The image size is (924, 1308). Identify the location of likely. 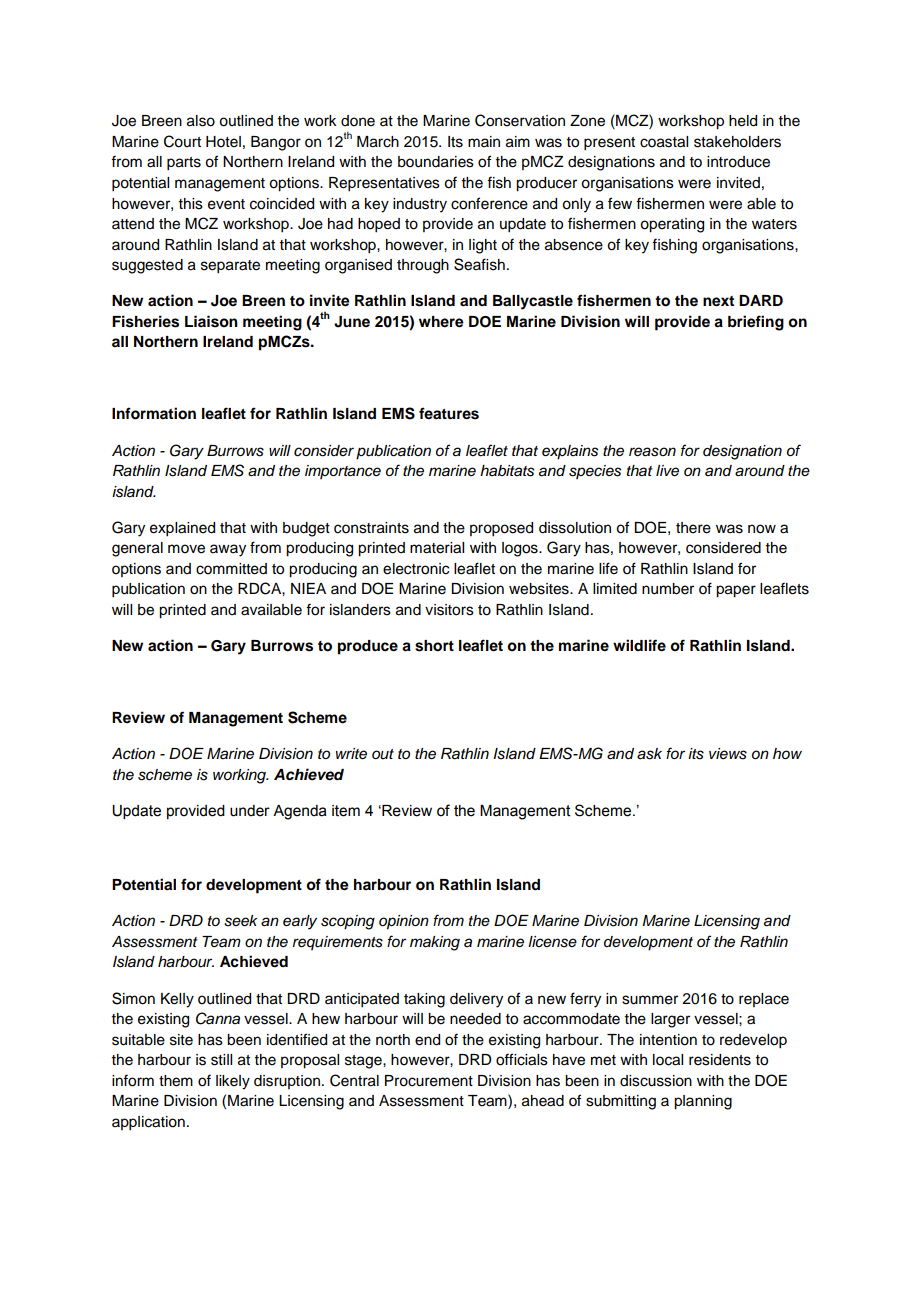
(233, 1082).
